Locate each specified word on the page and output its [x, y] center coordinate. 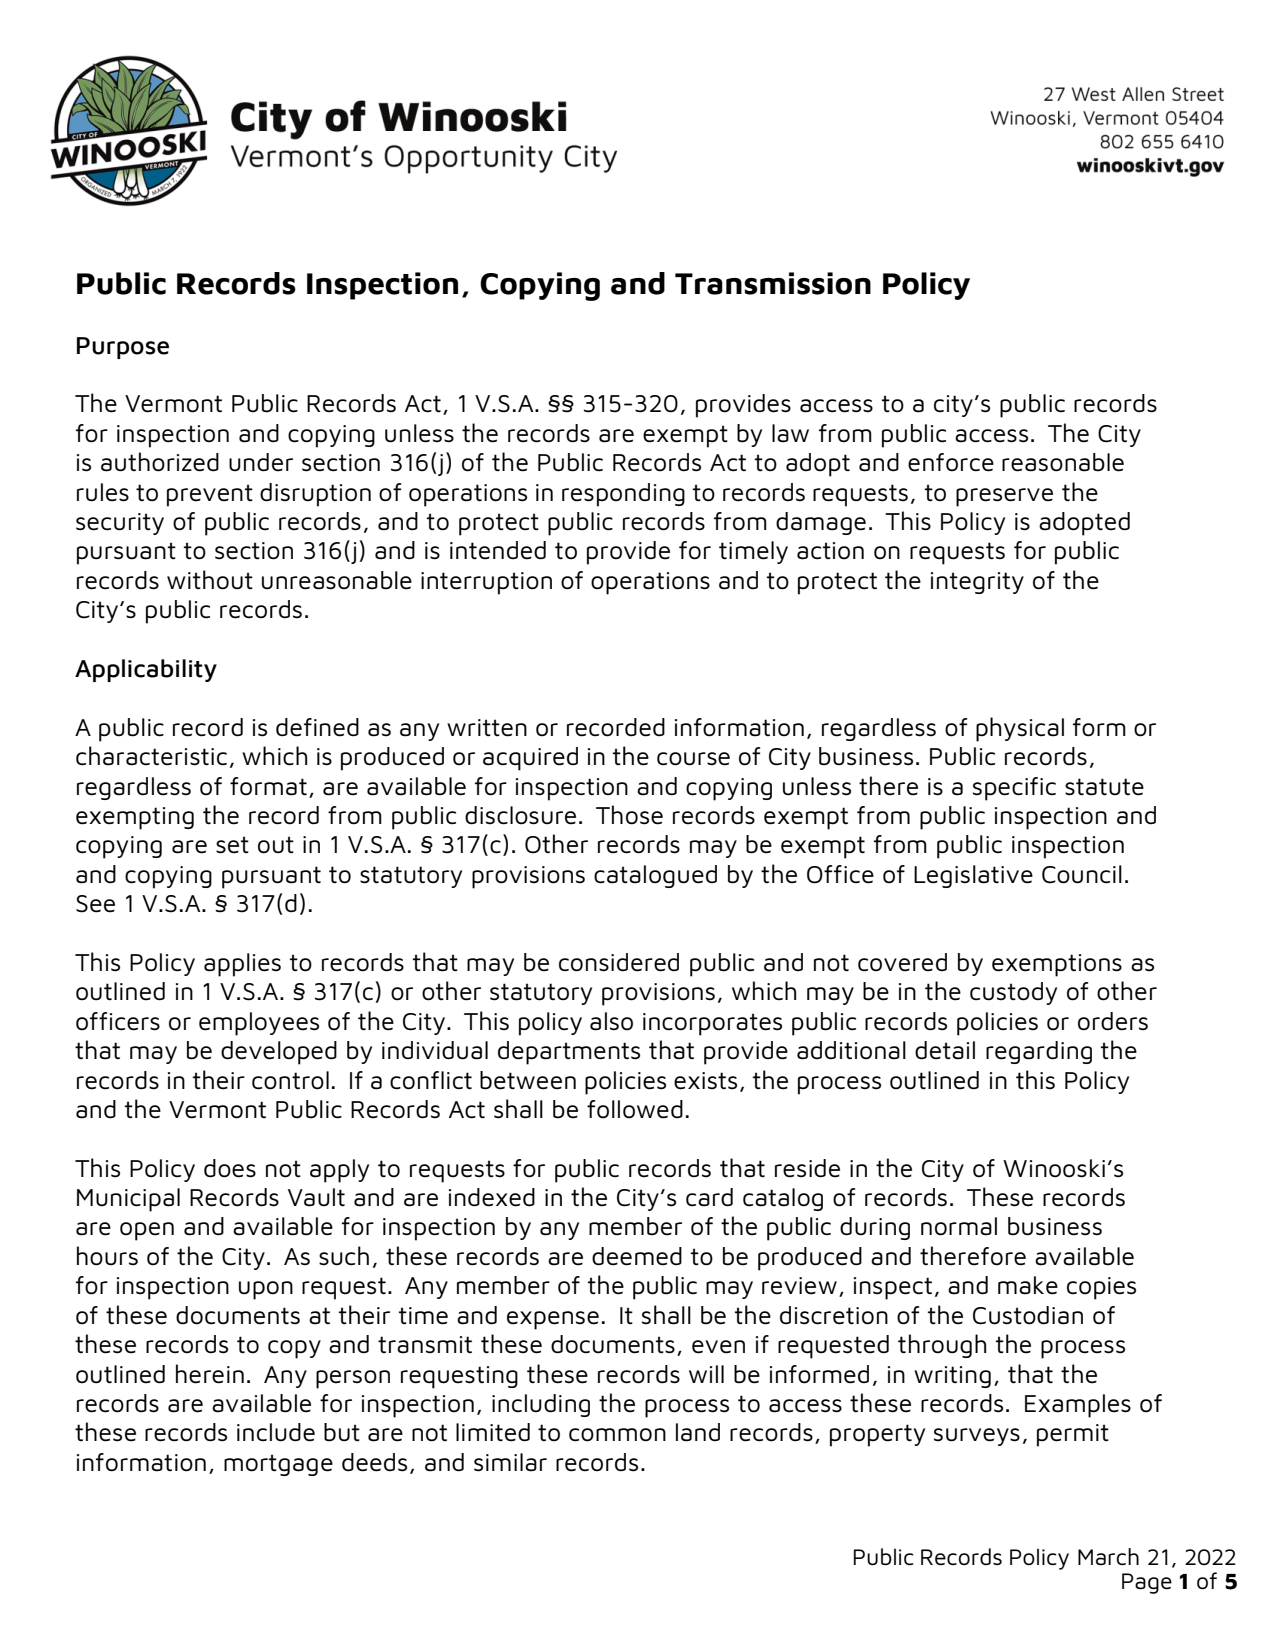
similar [510, 1462]
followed [635, 1109]
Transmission [773, 283]
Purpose [123, 348]
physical [1020, 729]
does [230, 1168]
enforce [951, 462]
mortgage [278, 1465]
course [693, 759]
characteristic [151, 756]
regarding [1039, 1052]
